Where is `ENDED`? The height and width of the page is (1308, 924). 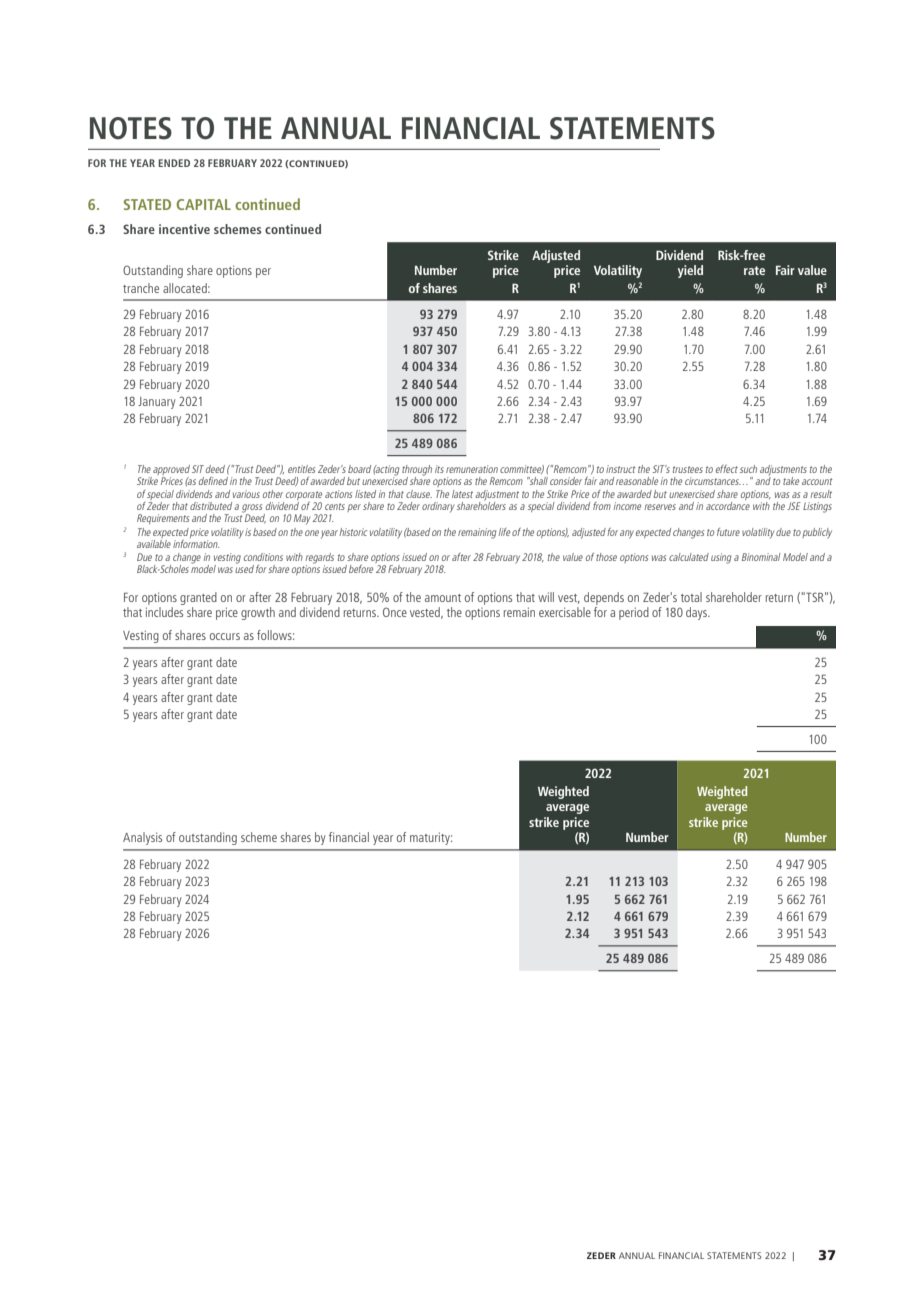
ENDED is located at coordinates (174, 163).
